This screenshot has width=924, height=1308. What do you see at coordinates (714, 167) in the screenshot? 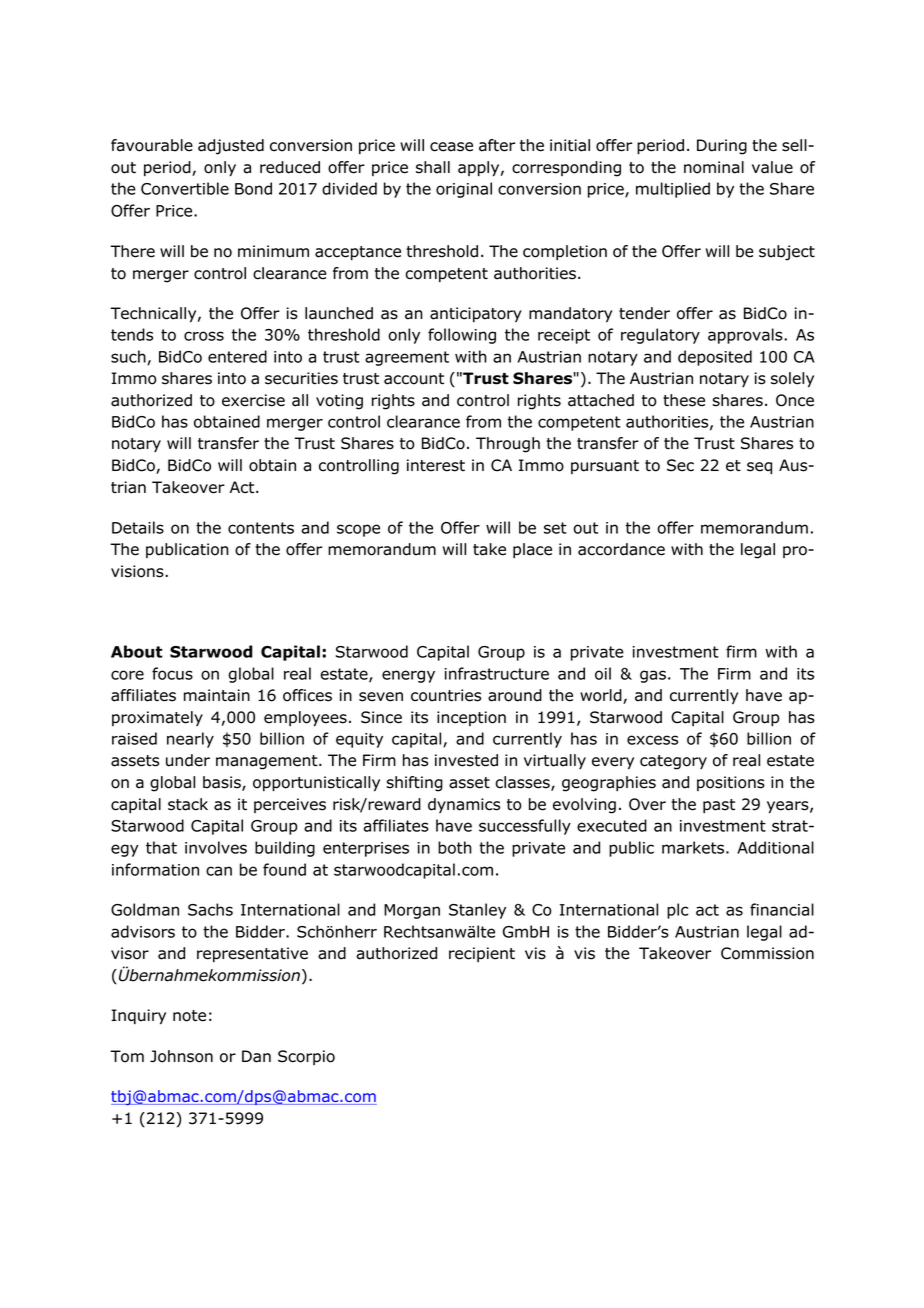
I see `nominal` at bounding box center [714, 167].
